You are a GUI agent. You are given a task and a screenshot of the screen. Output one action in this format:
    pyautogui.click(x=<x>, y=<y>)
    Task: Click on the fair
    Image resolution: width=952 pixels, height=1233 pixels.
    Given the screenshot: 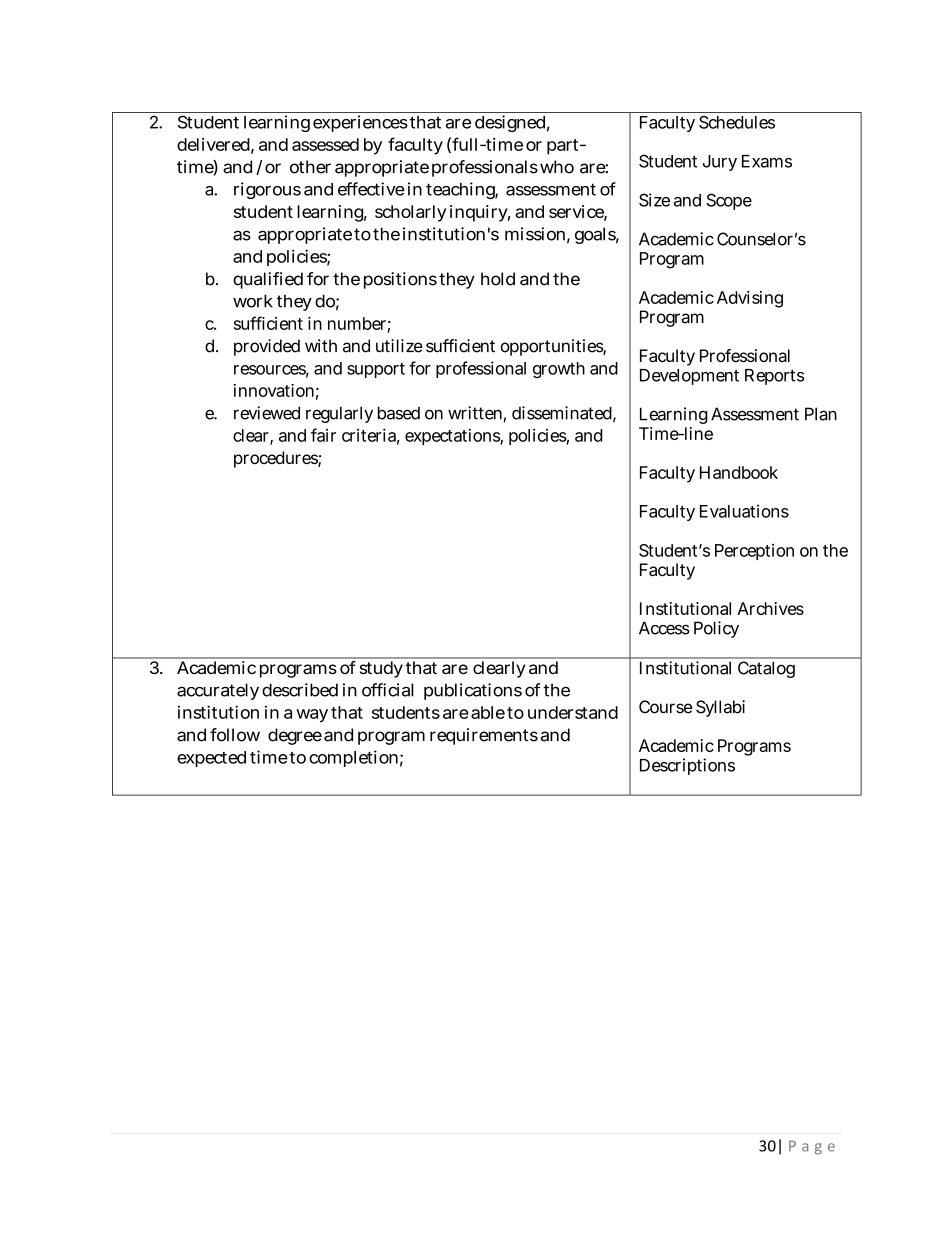 What is the action you would take?
    pyautogui.click(x=323, y=435)
